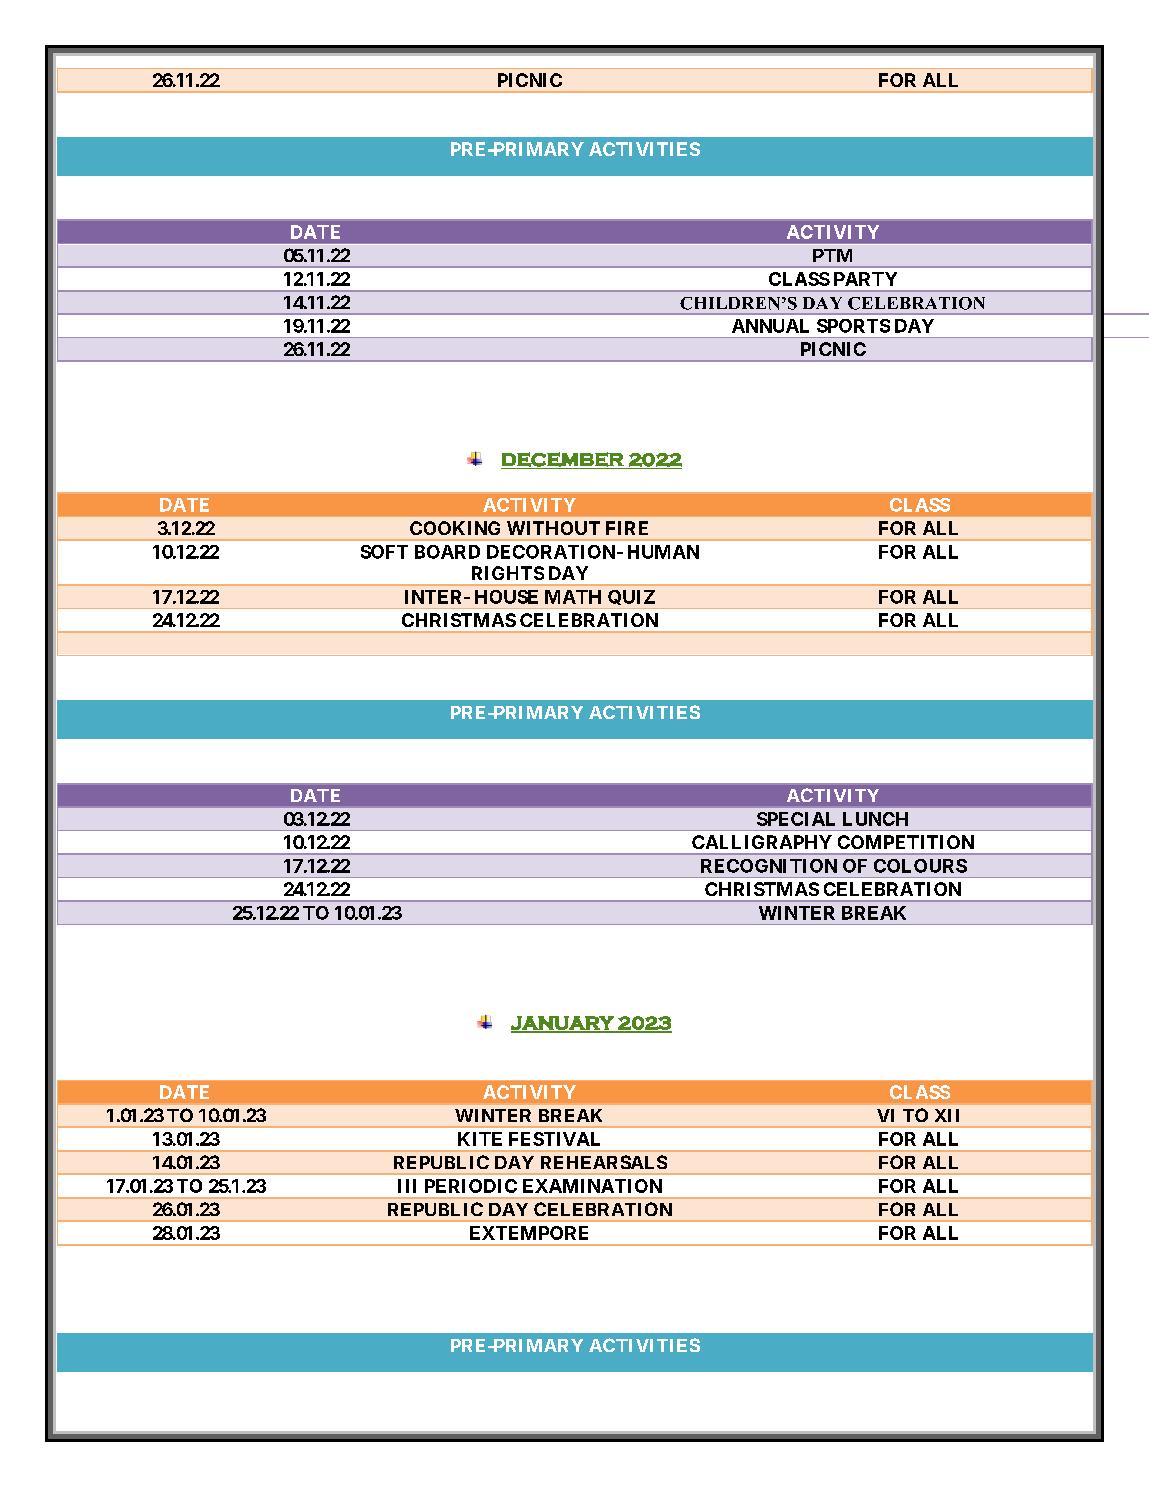  What do you see at coordinates (604, 1162) in the document?
I see `REHEARSALS` at bounding box center [604, 1162].
